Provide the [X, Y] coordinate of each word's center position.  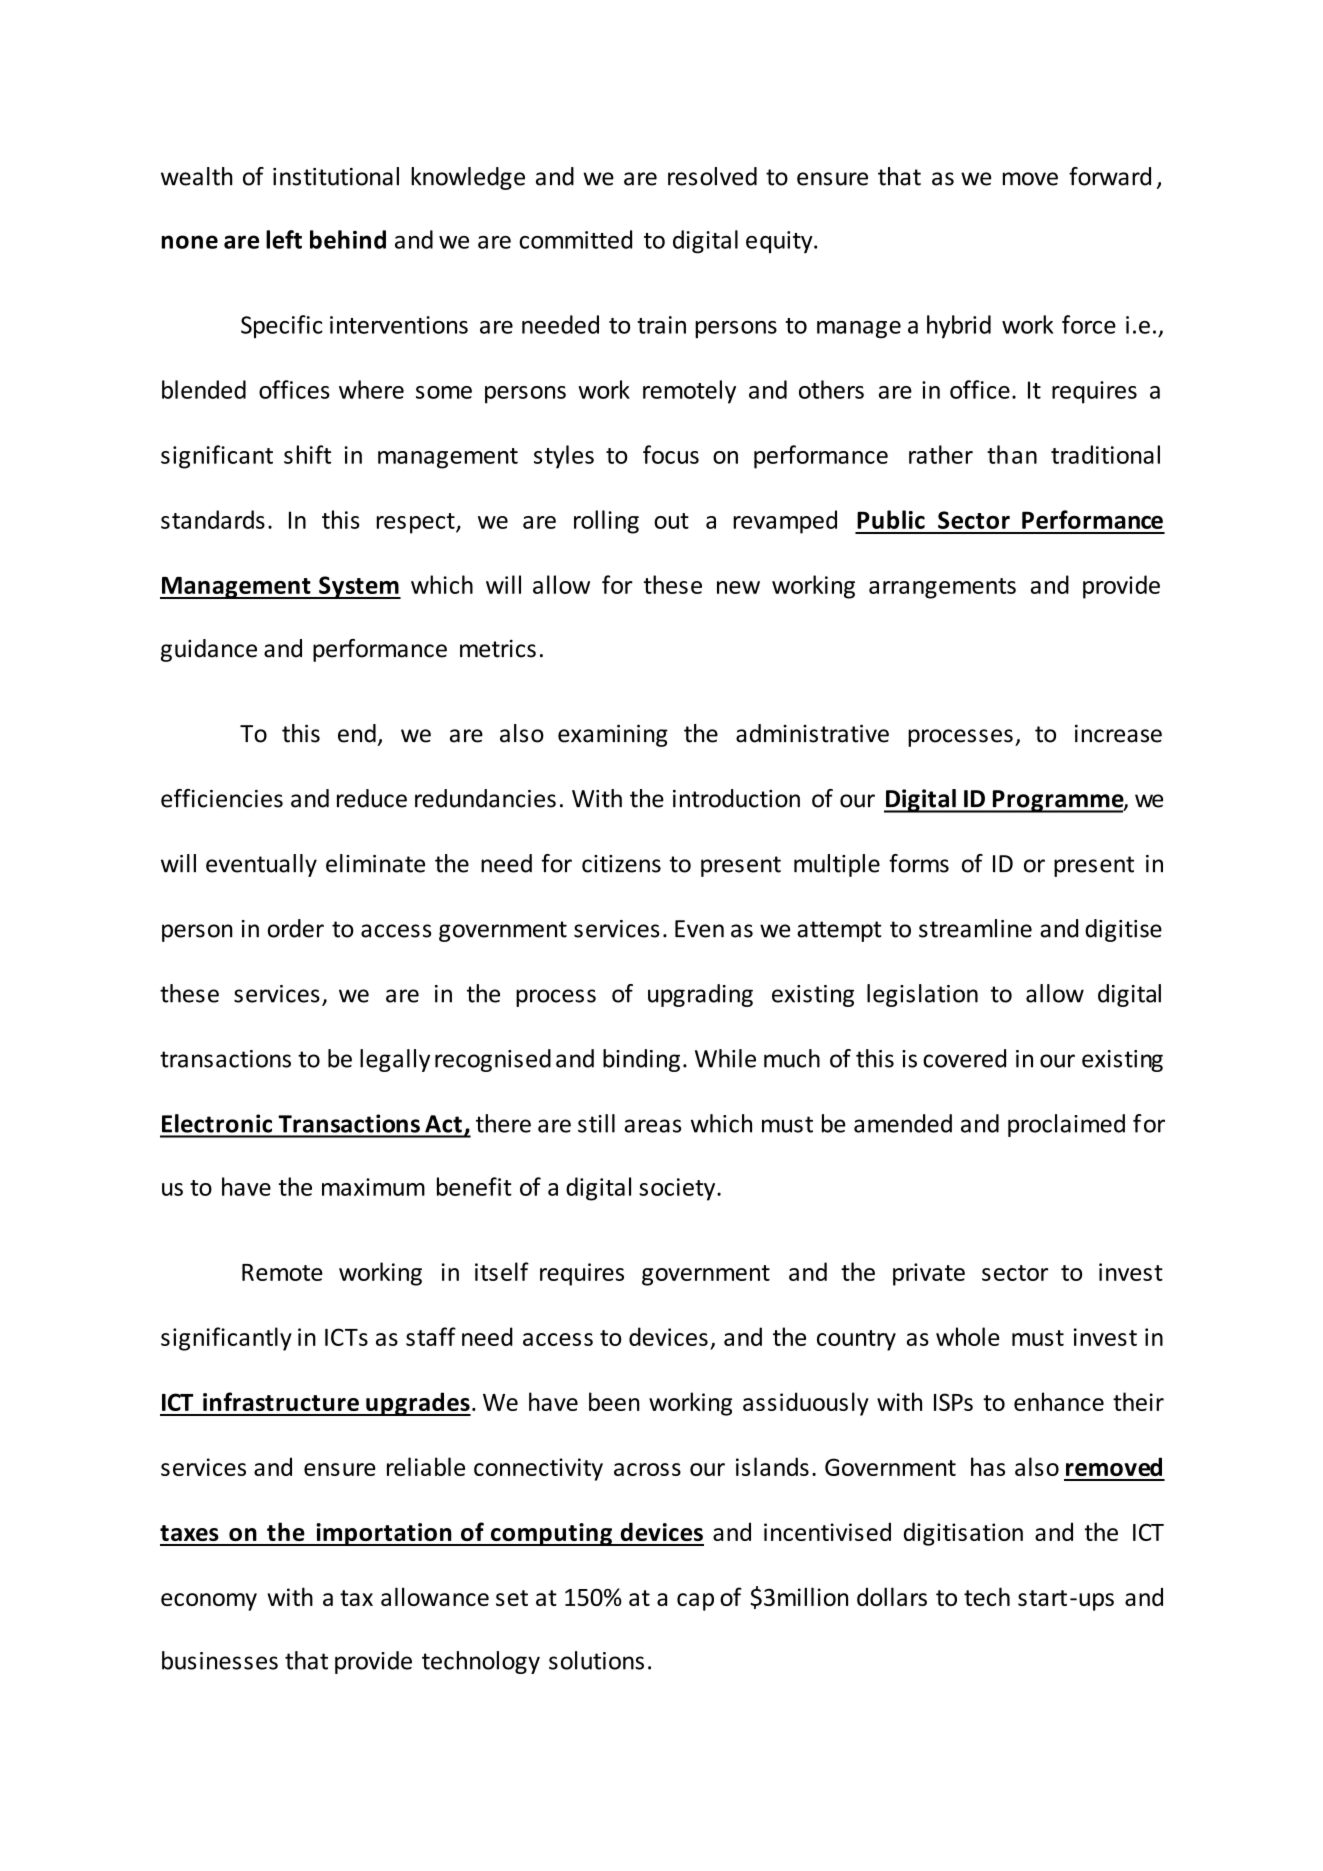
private [929, 1274]
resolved [712, 176]
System [359, 587]
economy [209, 1602]
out [671, 521]
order [296, 928]
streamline [975, 928]
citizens [621, 864]
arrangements [942, 588]
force [1089, 324]
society [678, 1189]
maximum [373, 1187]
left [284, 239]
